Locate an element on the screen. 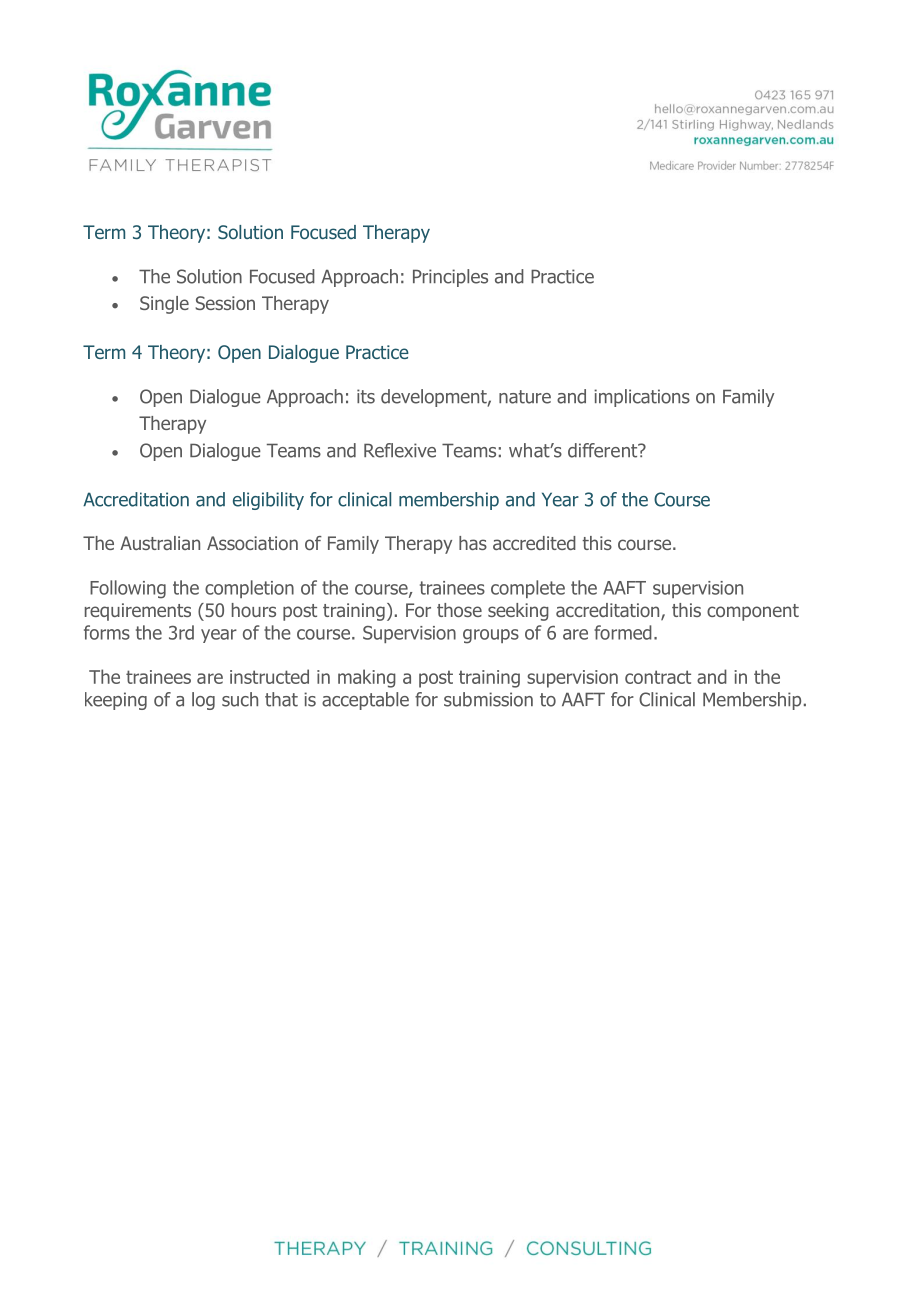 Image resolution: width=924 pixels, height=1308 pixels. such is located at coordinates (240, 699).
